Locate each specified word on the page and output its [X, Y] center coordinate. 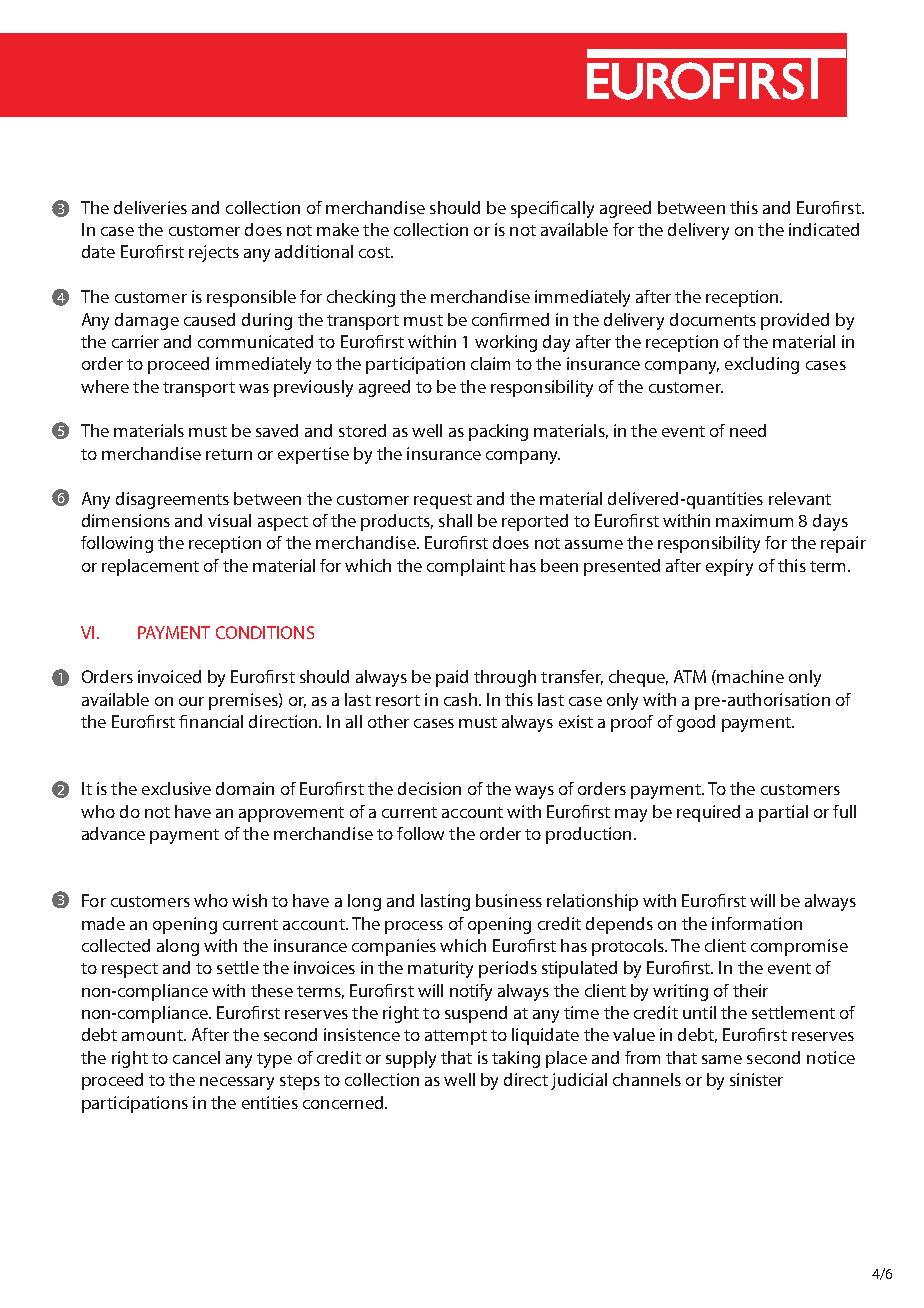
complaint [466, 567]
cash [460, 699]
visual [229, 520]
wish [249, 900]
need [748, 430]
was [254, 388]
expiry [729, 567]
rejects [214, 253]
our [191, 701]
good [696, 723]
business [509, 900]
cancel [196, 1057]
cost [375, 252]
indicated [824, 229]
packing [498, 432]
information [757, 923]
